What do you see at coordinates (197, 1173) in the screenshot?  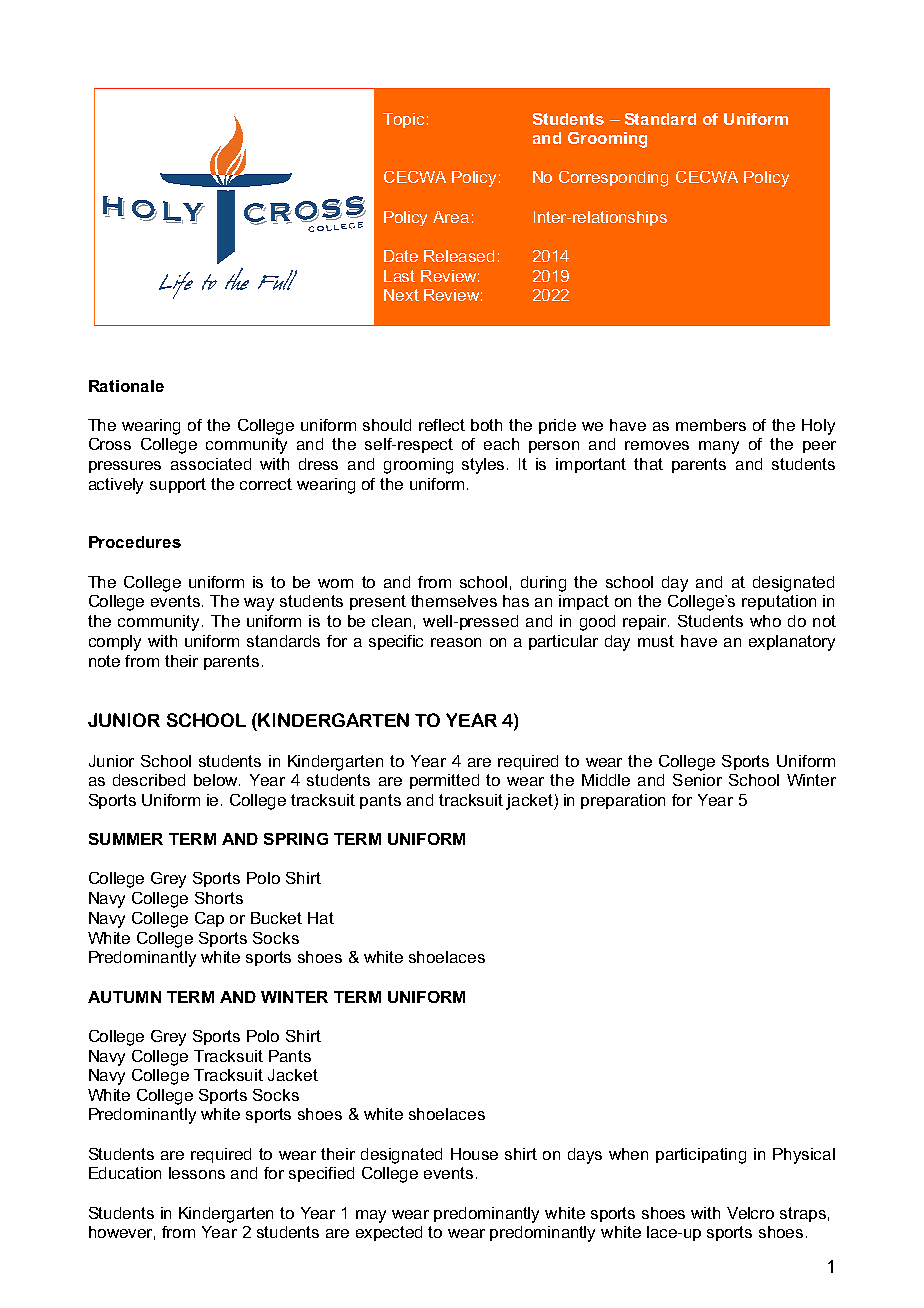 I see `lessons` at bounding box center [197, 1173].
